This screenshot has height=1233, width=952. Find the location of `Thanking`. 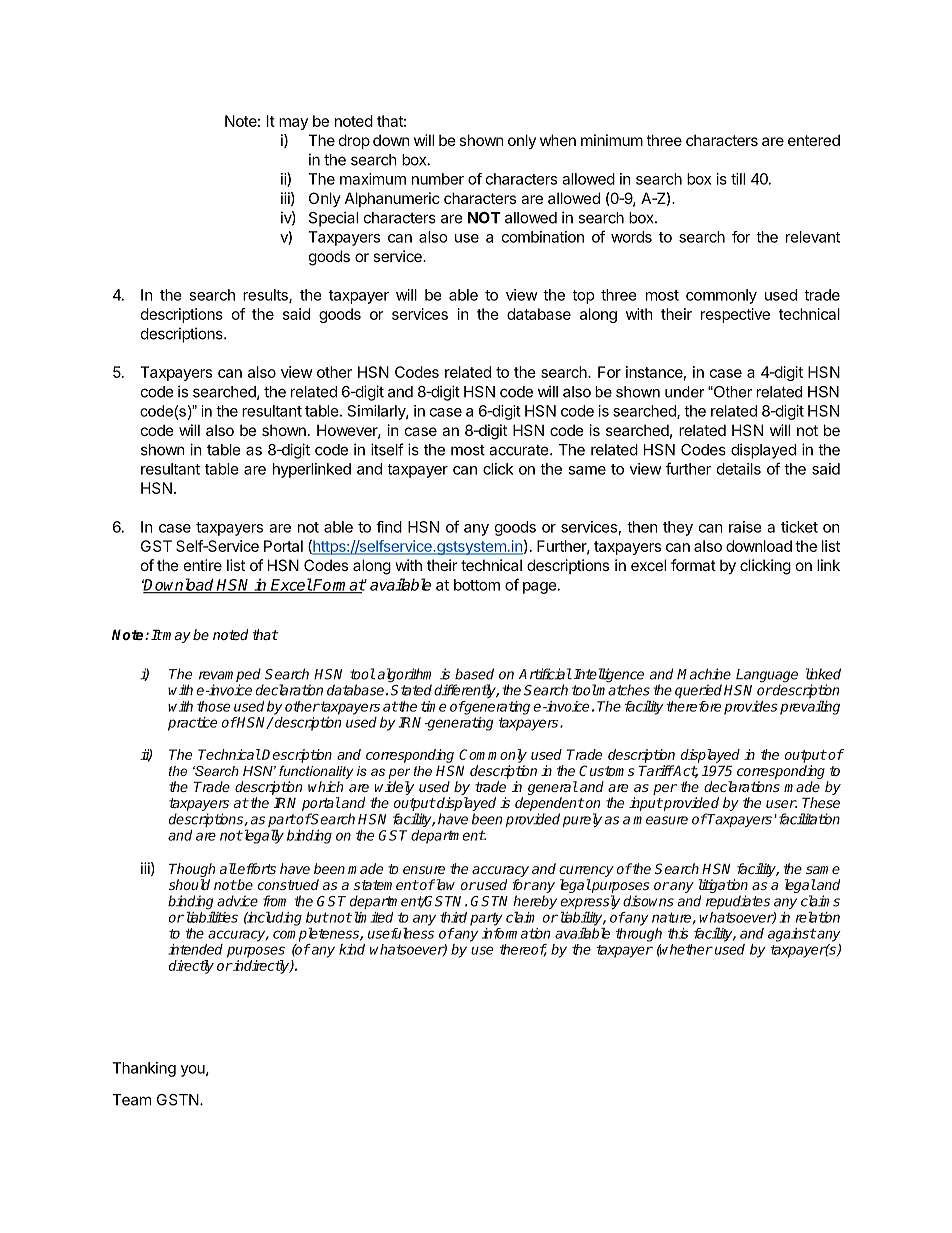

Thanking is located at coordinates (144, 1069).
